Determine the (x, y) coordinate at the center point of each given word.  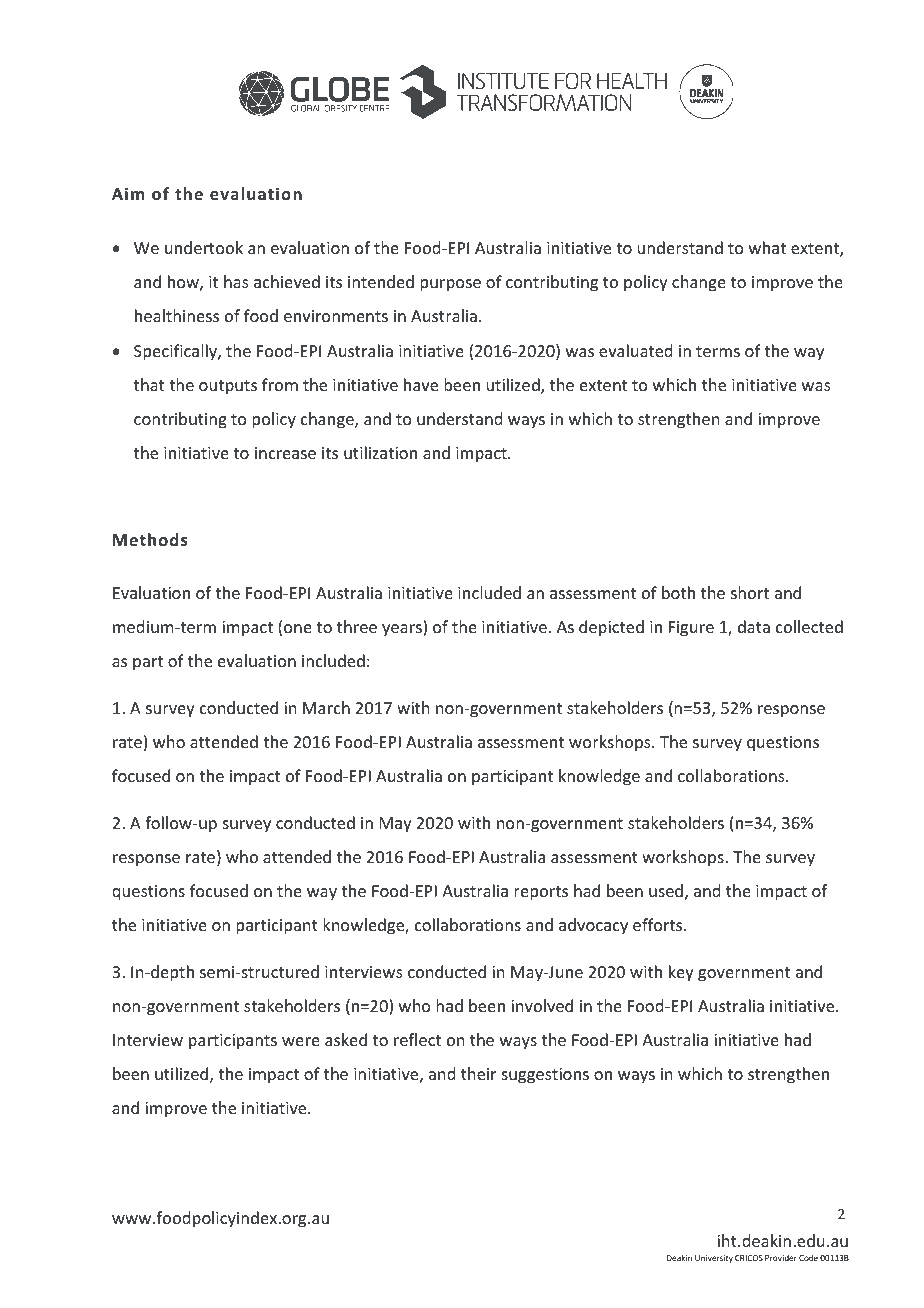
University (714, 1259)
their (478, 1073)
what (767, 247)
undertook (204, 247)
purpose (450, 285)
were (301, 1041)
